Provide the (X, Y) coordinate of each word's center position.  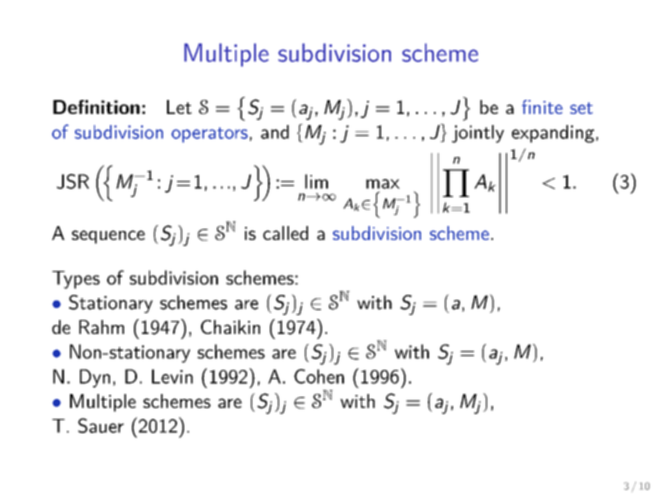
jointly (478, 134)
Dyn (95, 378)
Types (76, 280)
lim (316, 181)
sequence (108, 237)
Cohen (319, 376)
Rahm (101, 327)
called (285, 233)
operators (209, 135)
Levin (172, 376)
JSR (73, 181)
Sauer (101, 425)
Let (179, 107)
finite (542, 107)
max (383, 184)
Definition (96, 107)
